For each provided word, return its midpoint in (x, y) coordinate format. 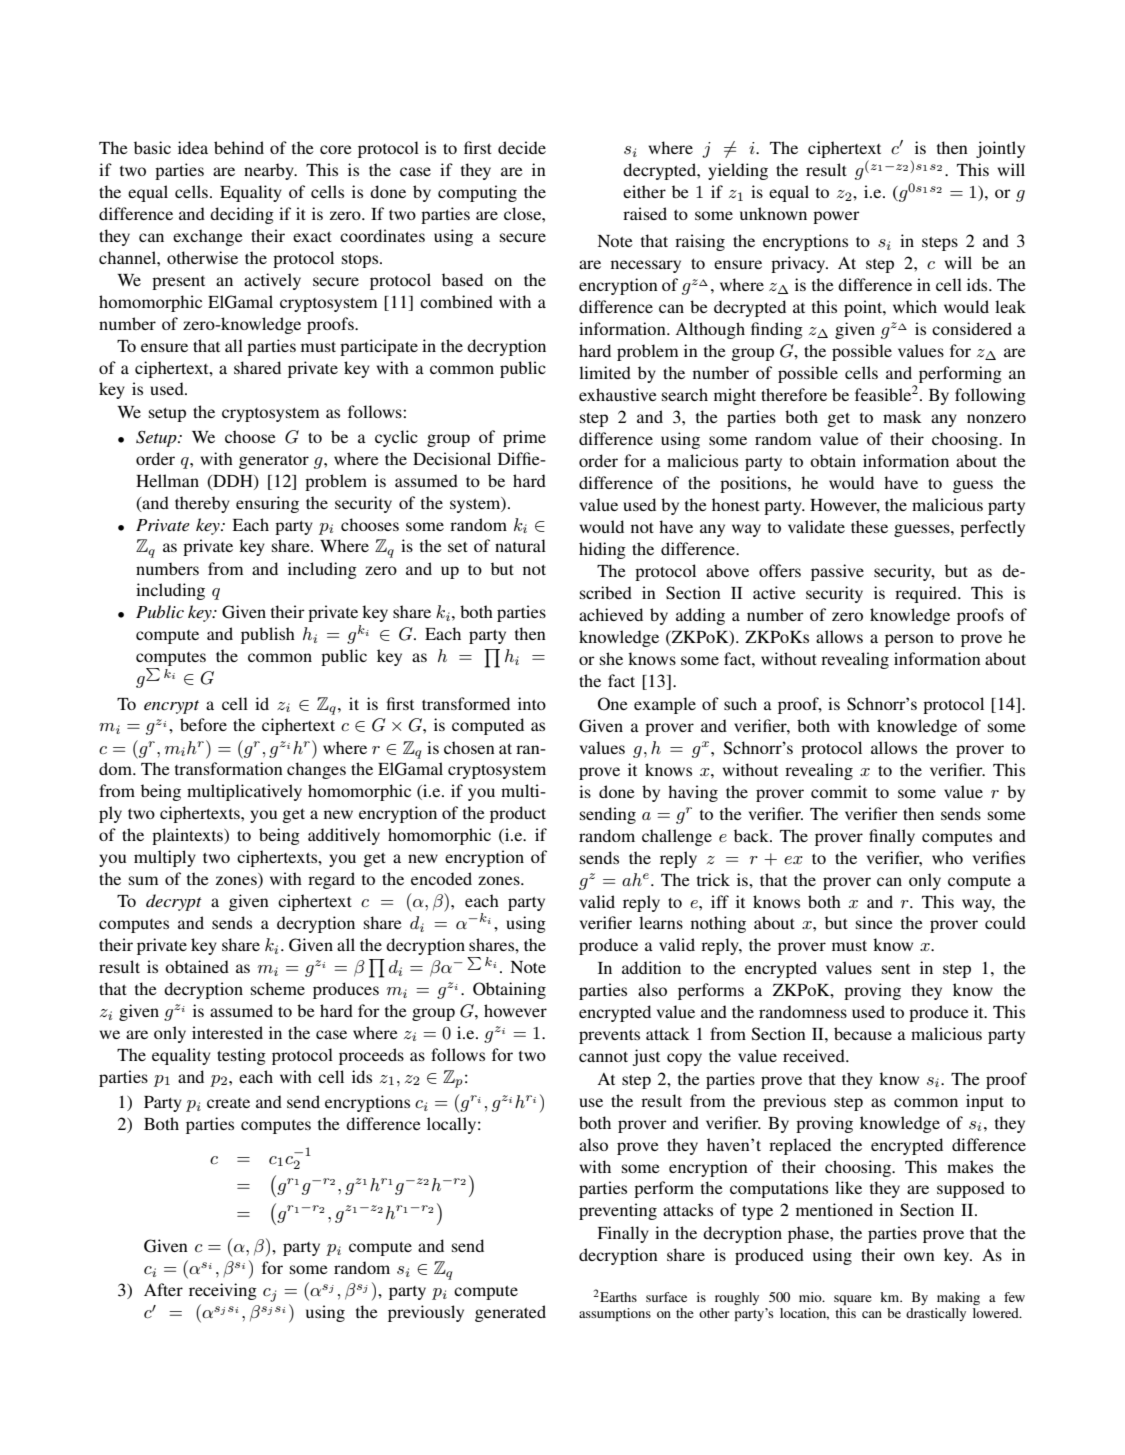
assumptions (615, 1315)
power (836, 217)
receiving (223, 1291)
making (958, 1298)
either (644, 191)
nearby (270, 171)
